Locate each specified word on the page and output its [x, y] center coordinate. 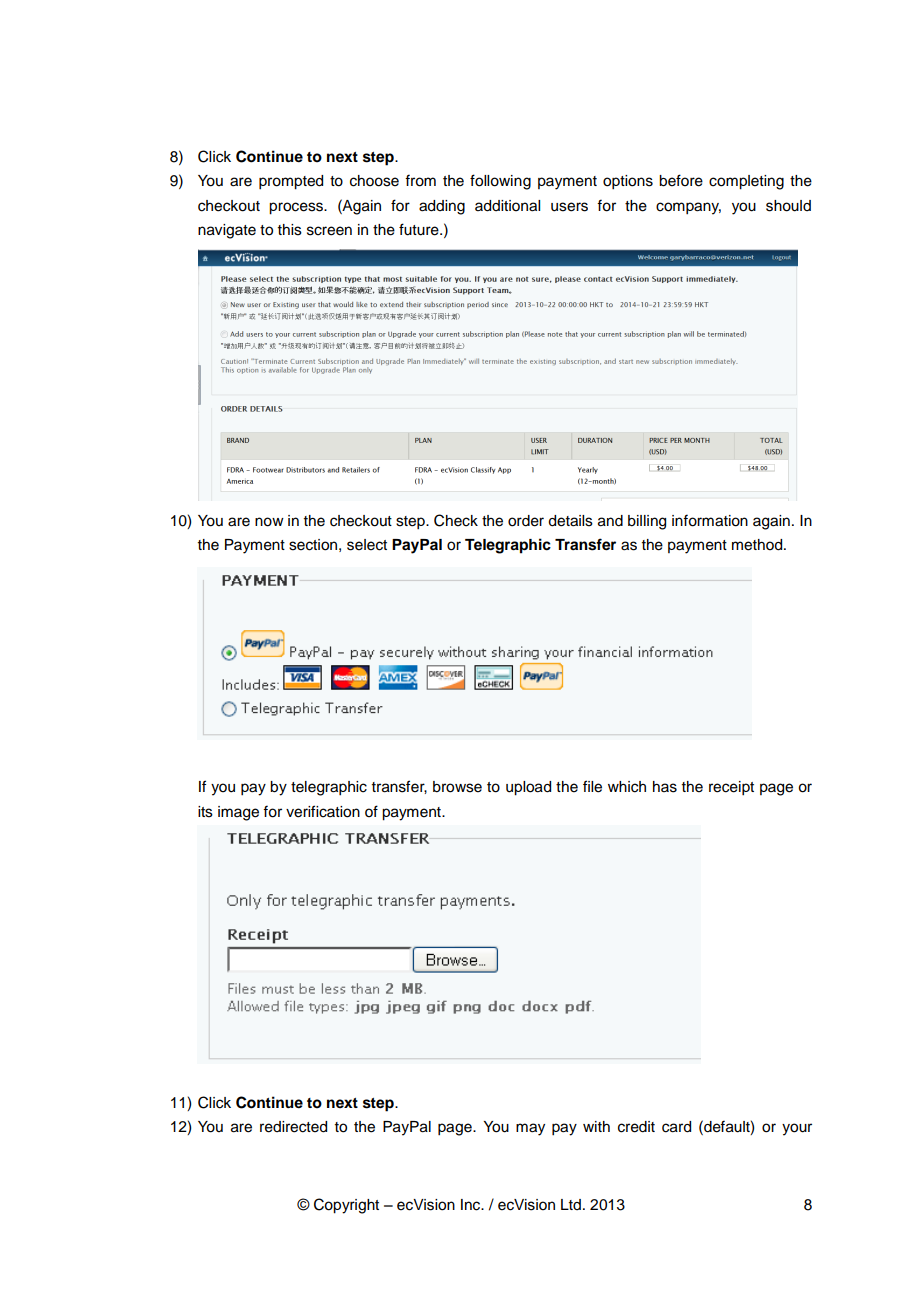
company [688, 208]
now [269, 522]
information [710, 520]
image [238, 813]
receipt [731, 788]
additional [507, 206]
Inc [472, 1205]
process [297, 208]
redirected [293, 1127]
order [526, 521]
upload [528, 788]
